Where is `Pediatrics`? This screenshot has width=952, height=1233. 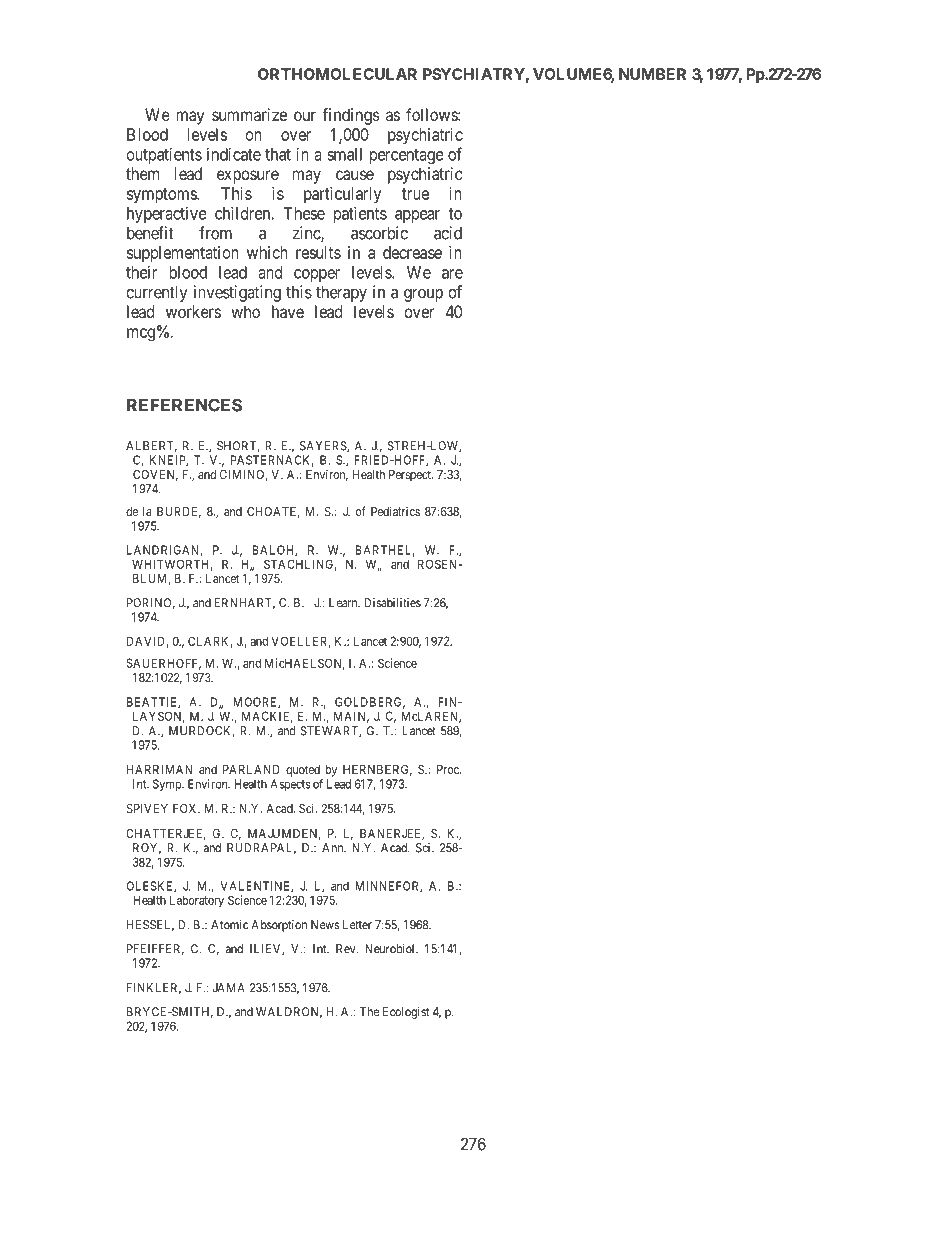 Pediatrics is located at coordinates (395, 511).
